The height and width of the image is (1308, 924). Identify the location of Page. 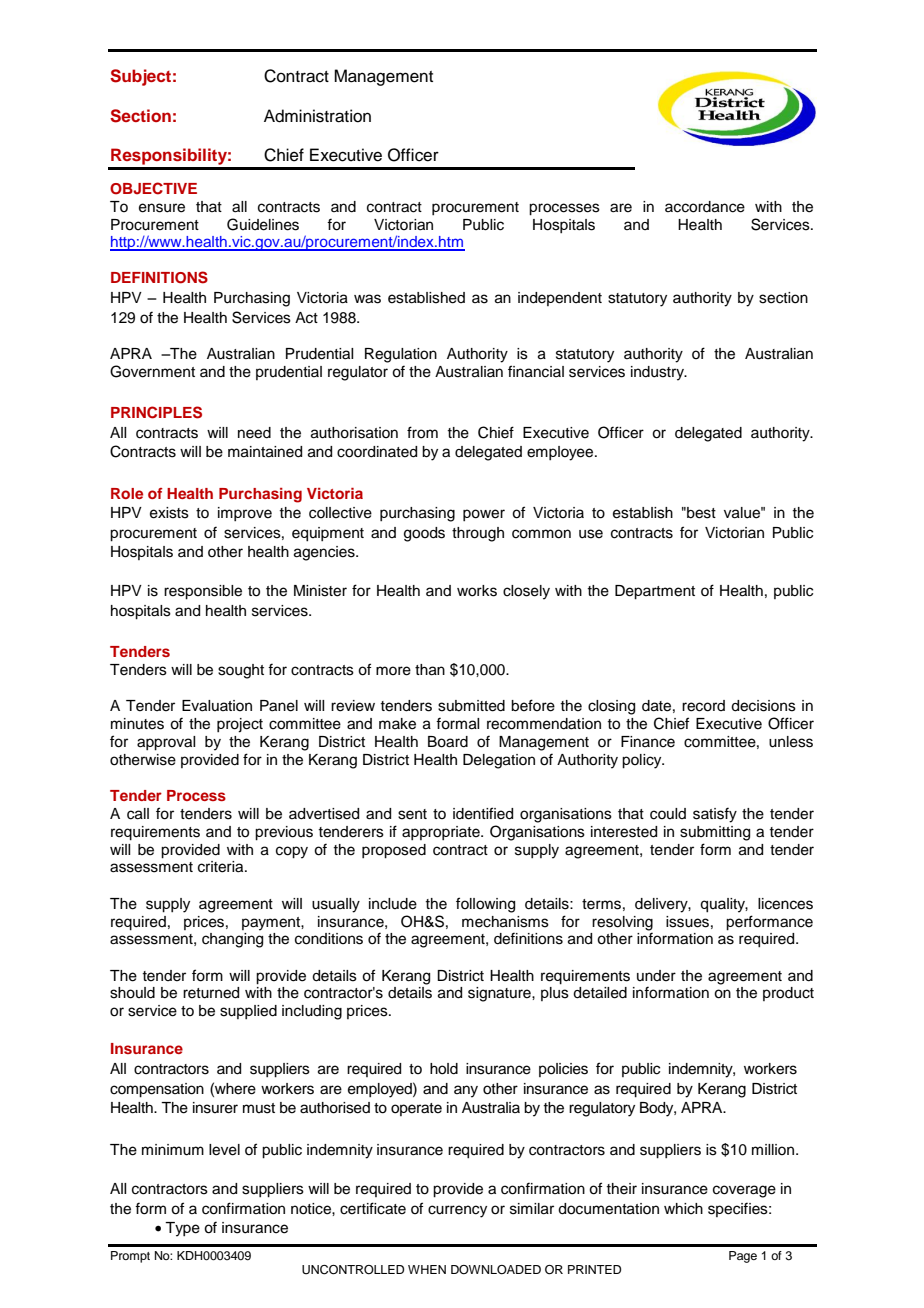
(743, 1257).
